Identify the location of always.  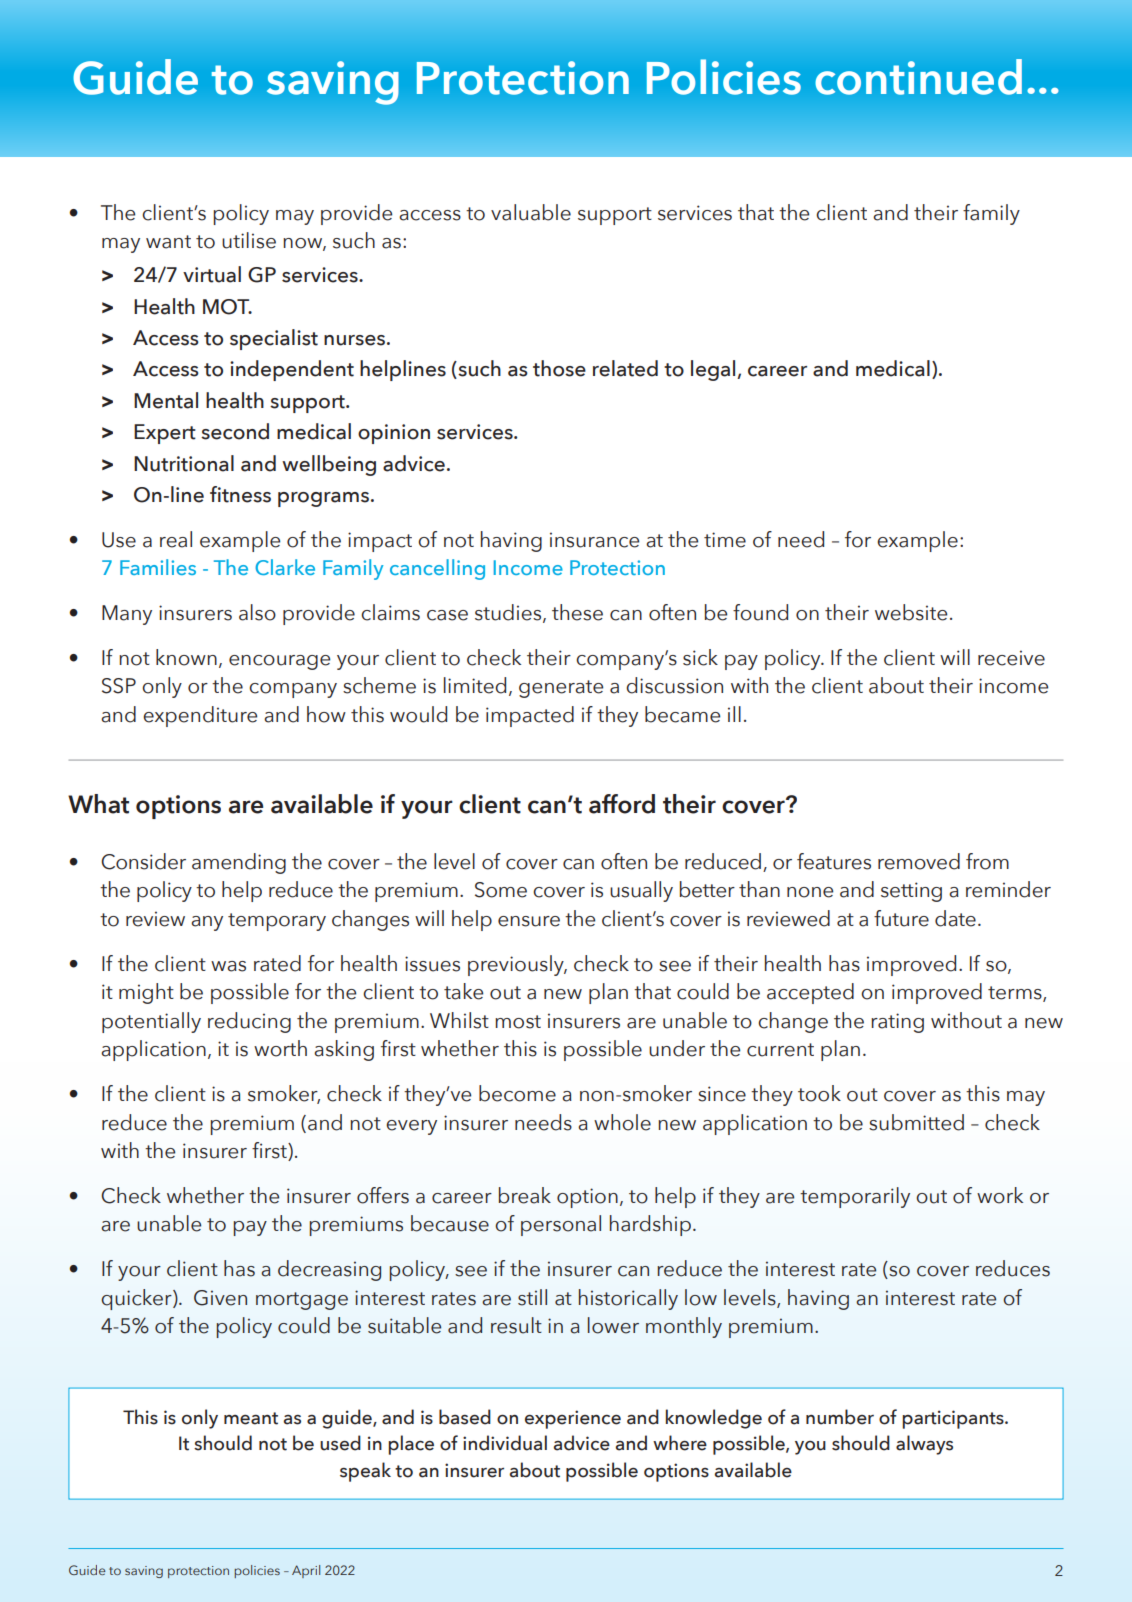
(924, 1445).
